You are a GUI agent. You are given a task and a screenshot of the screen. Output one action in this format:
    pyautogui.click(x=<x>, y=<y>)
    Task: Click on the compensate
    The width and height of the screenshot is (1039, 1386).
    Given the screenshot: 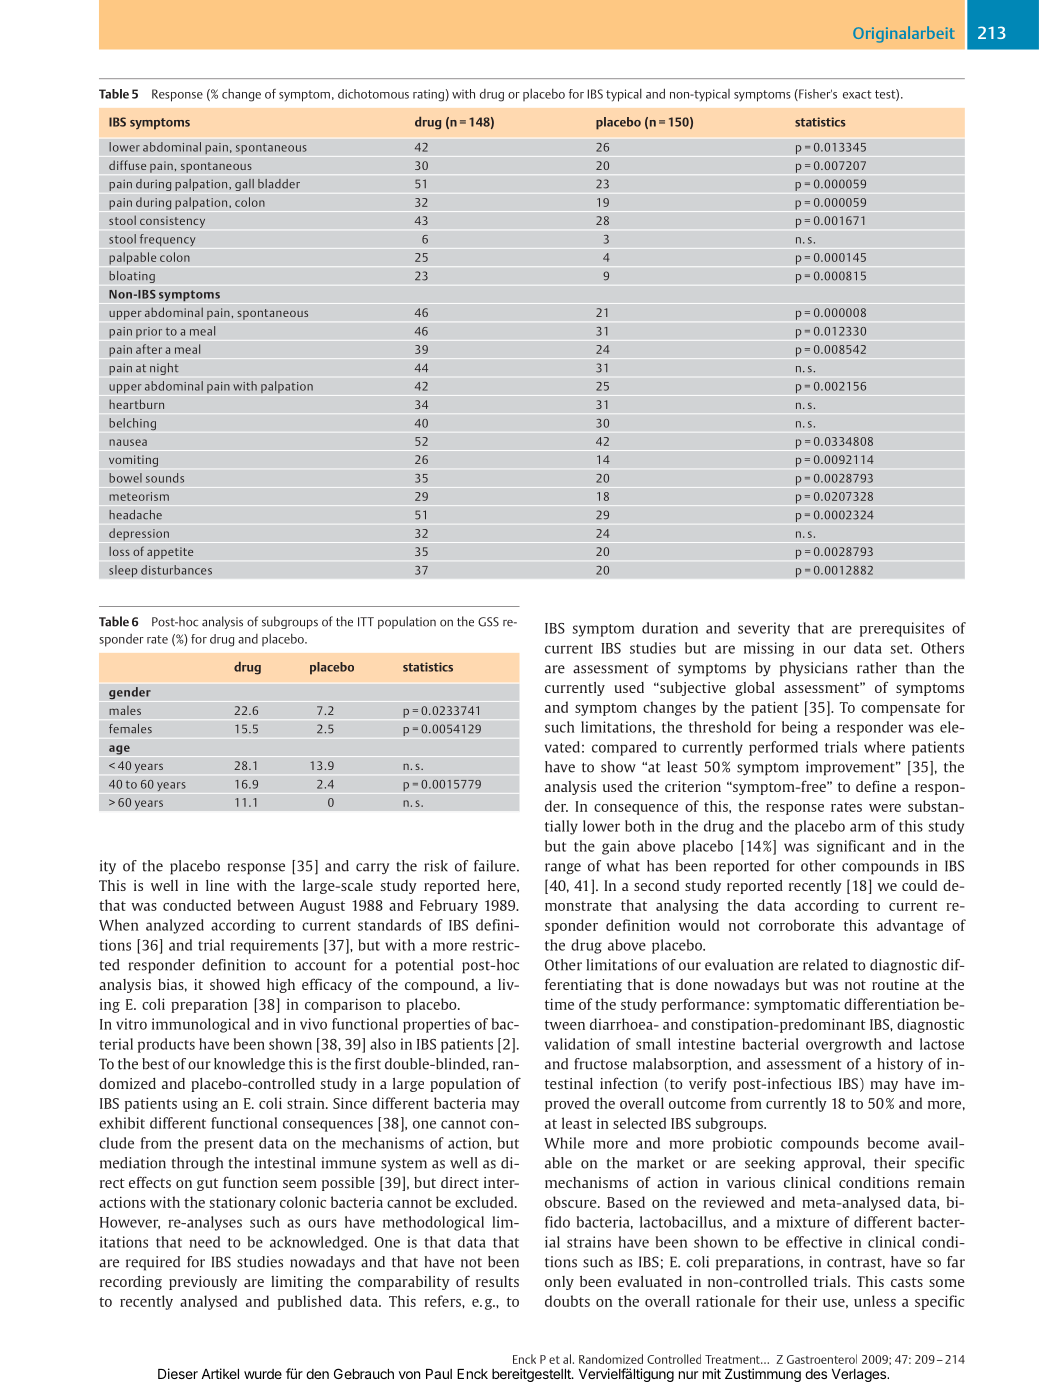 What is the action you would take?
    pyautogui.click(x=900, y=709)
